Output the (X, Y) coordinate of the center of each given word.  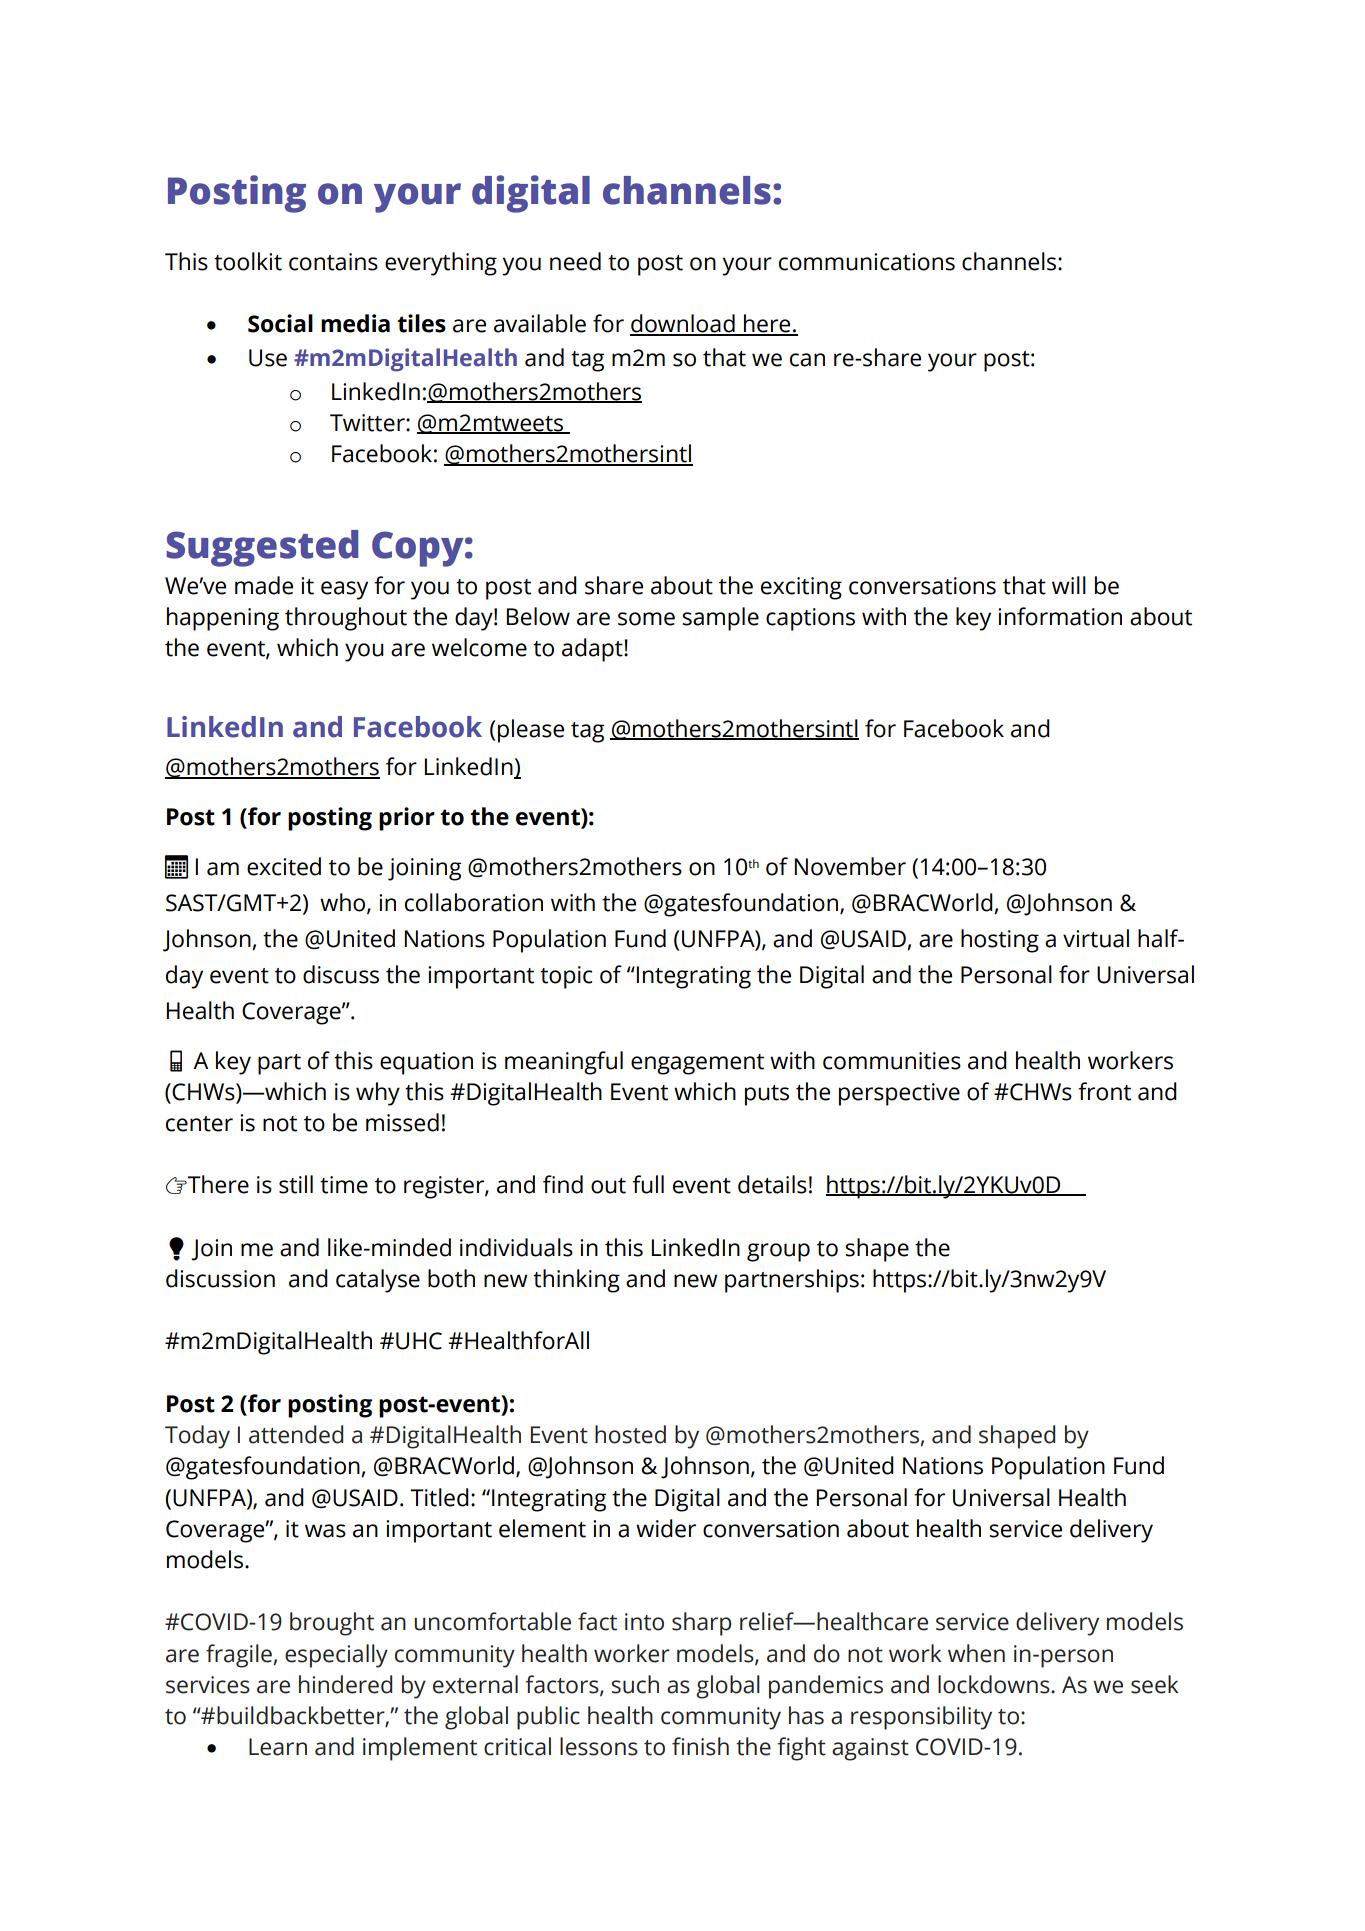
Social (280, 323)
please (531, 731)
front (1104, 1091)
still (296, 1184)
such (635, 1684)
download (683, 324)
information (1060, 616)
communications (867, 262)
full (648, 1184)
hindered (345, 1684)
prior (407, 819)
